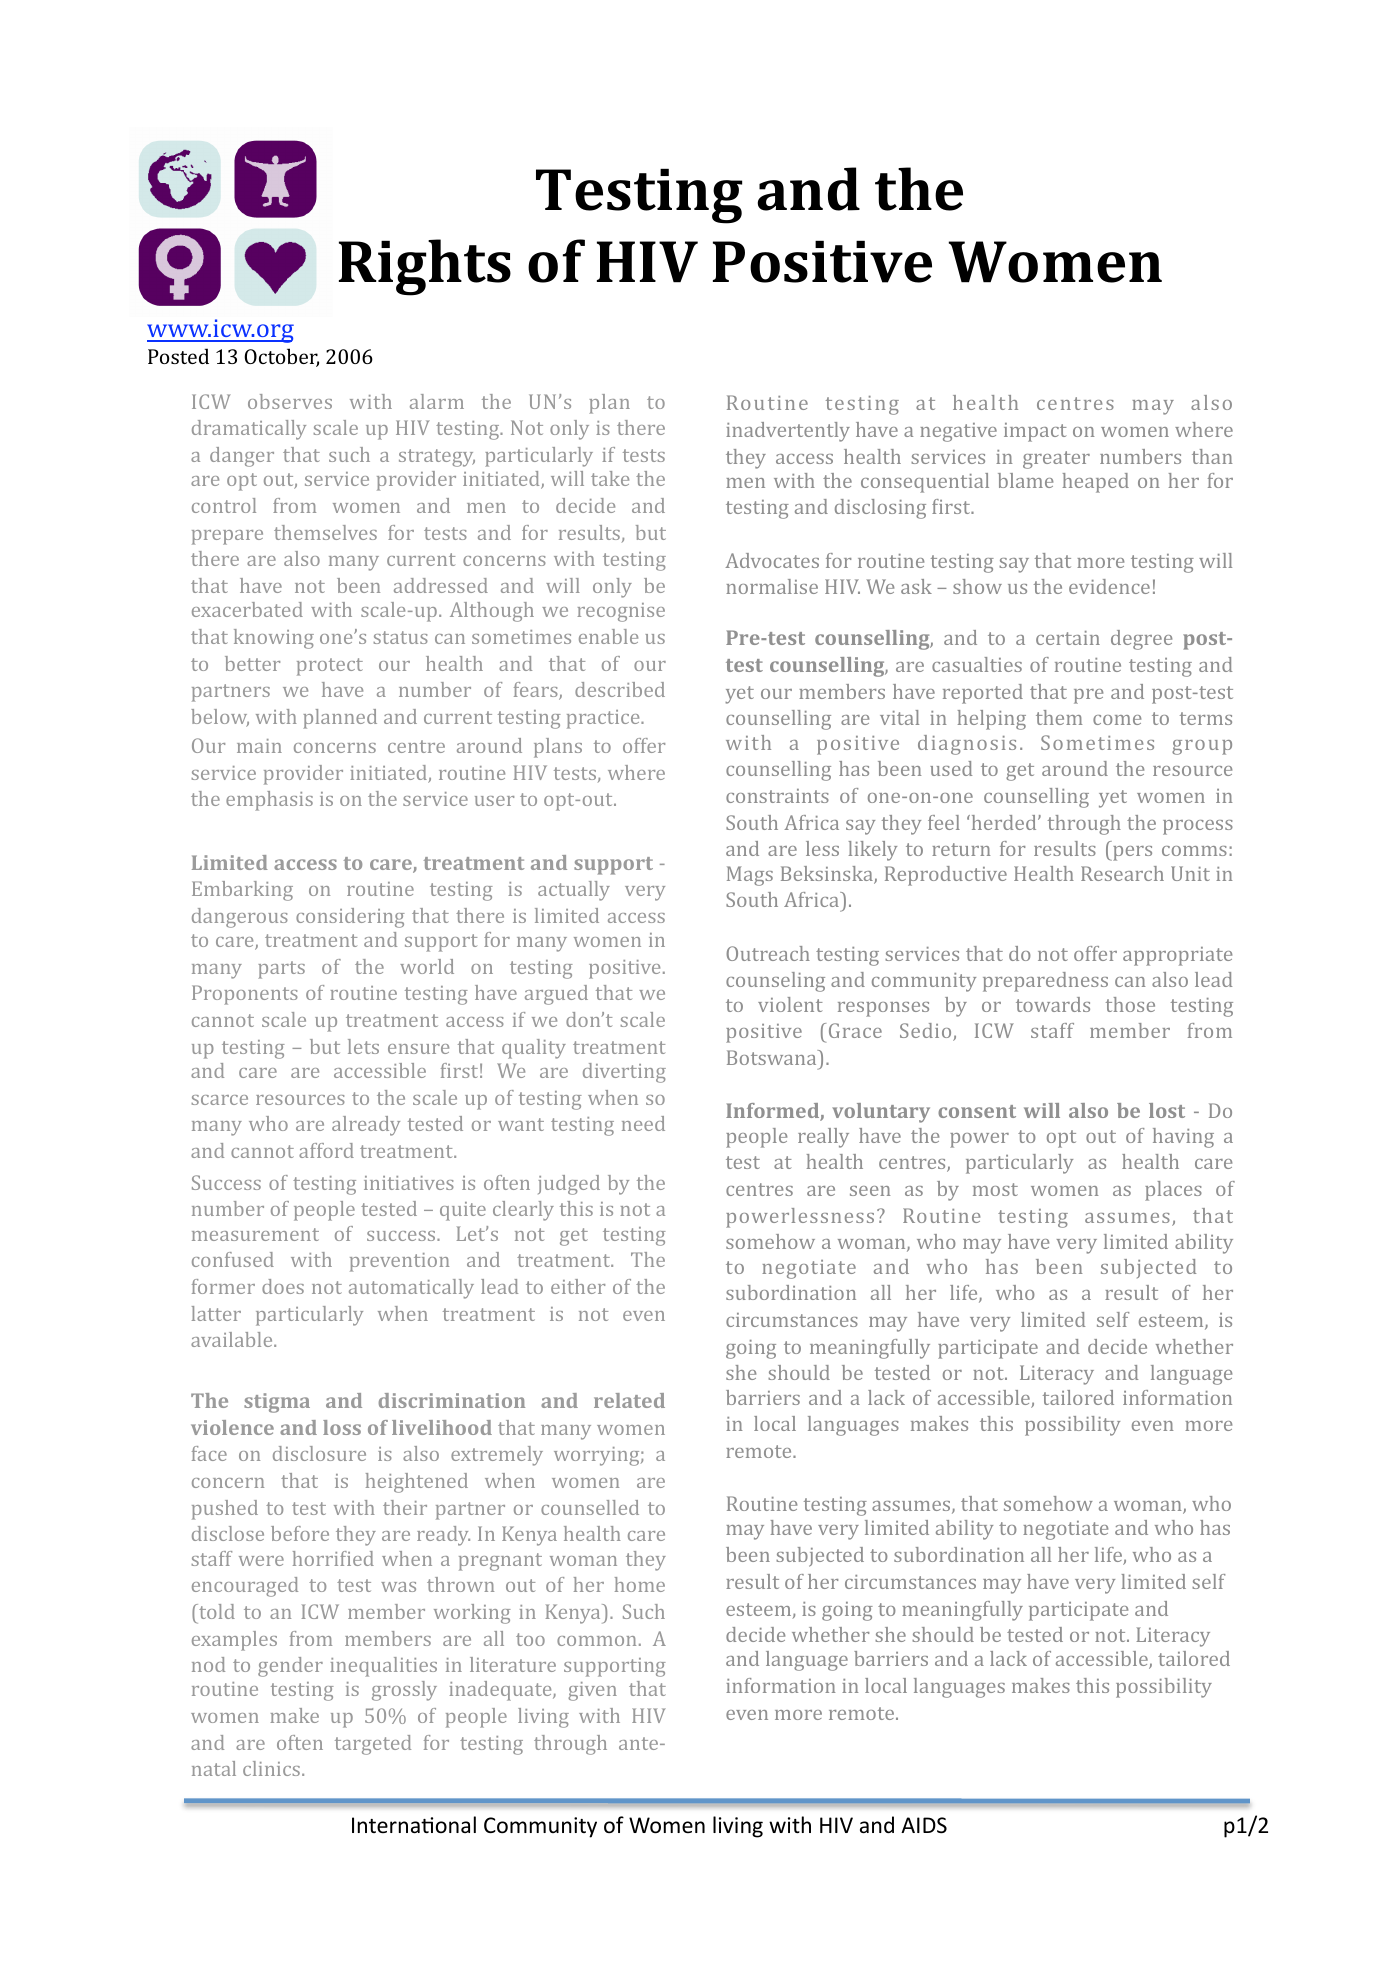  I want to click on towards, so click(1053, 1004).
